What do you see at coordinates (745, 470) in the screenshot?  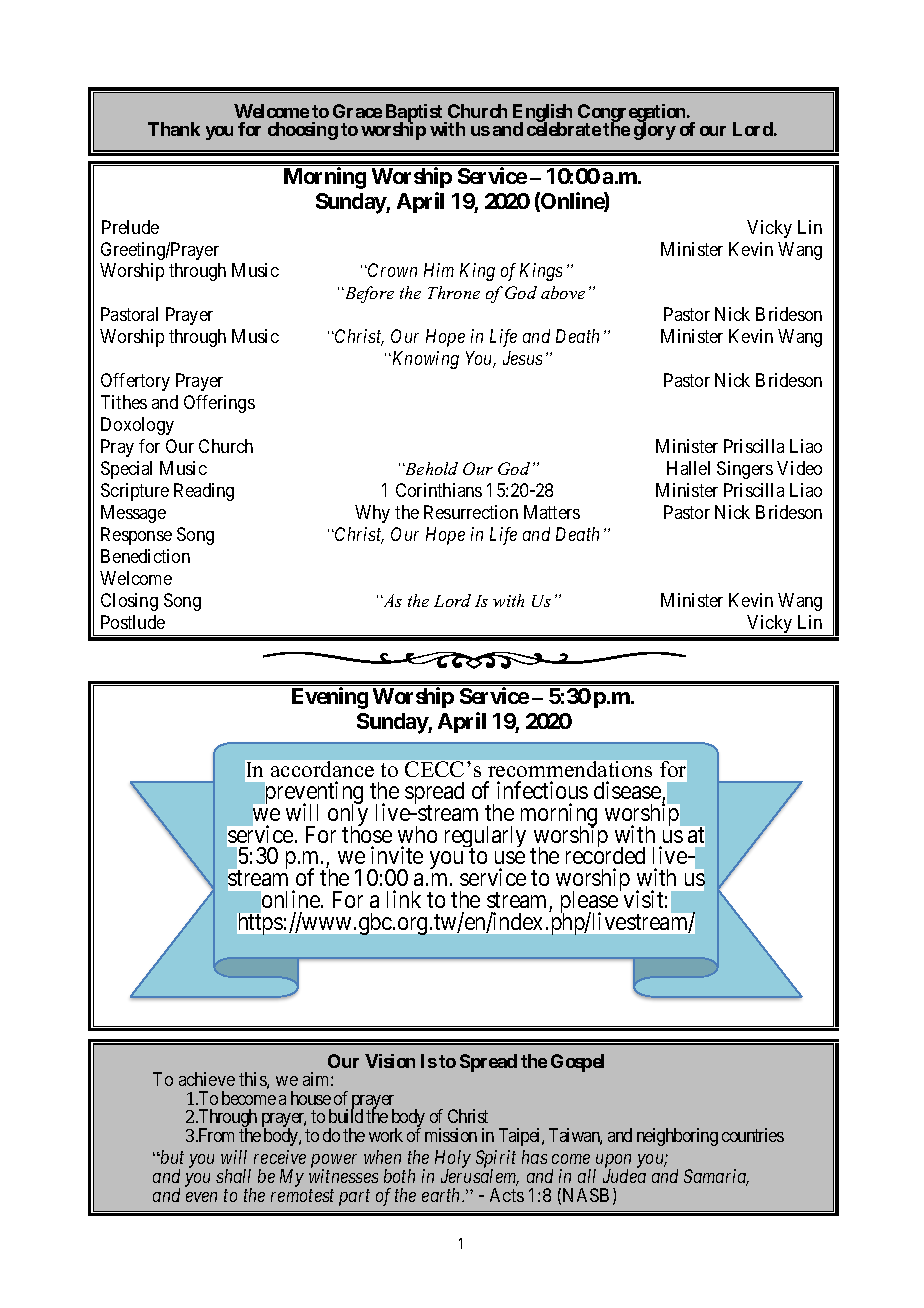 I see `Singers` at bounding box center [745, 470].
